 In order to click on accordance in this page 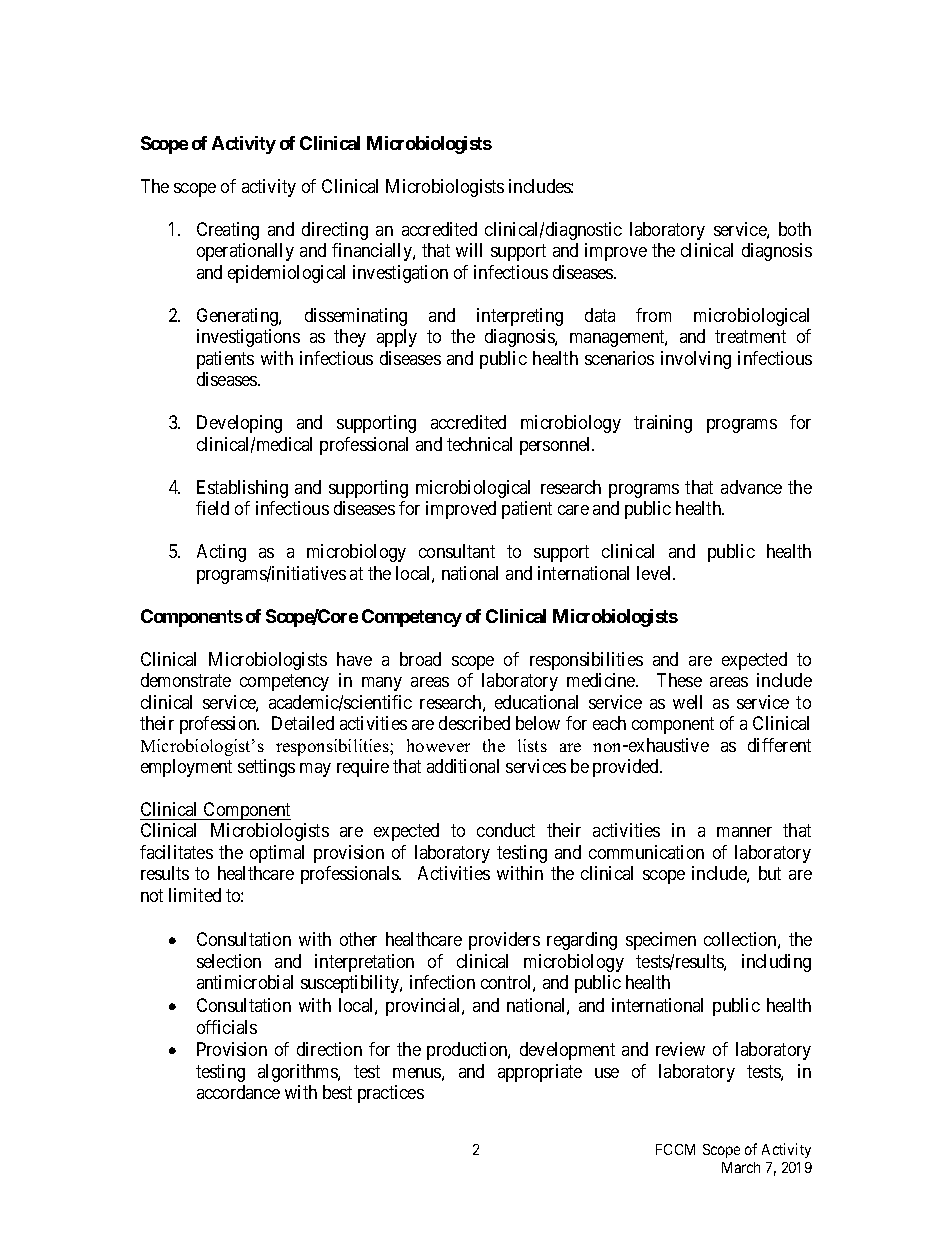, I will do `click(238, 1092)`.
